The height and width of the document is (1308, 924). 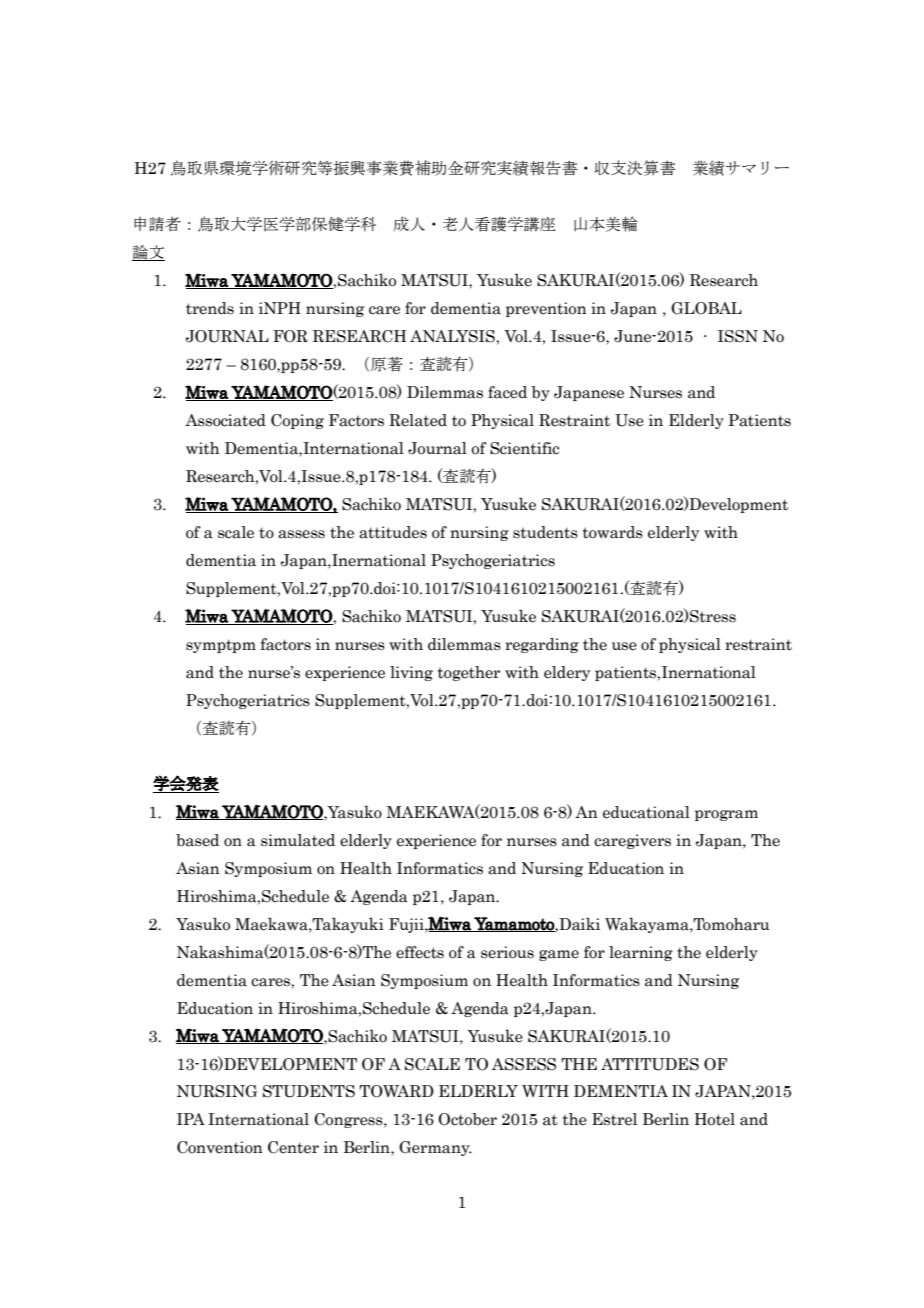 I want to click on serious, so click(x=507, y=952).
